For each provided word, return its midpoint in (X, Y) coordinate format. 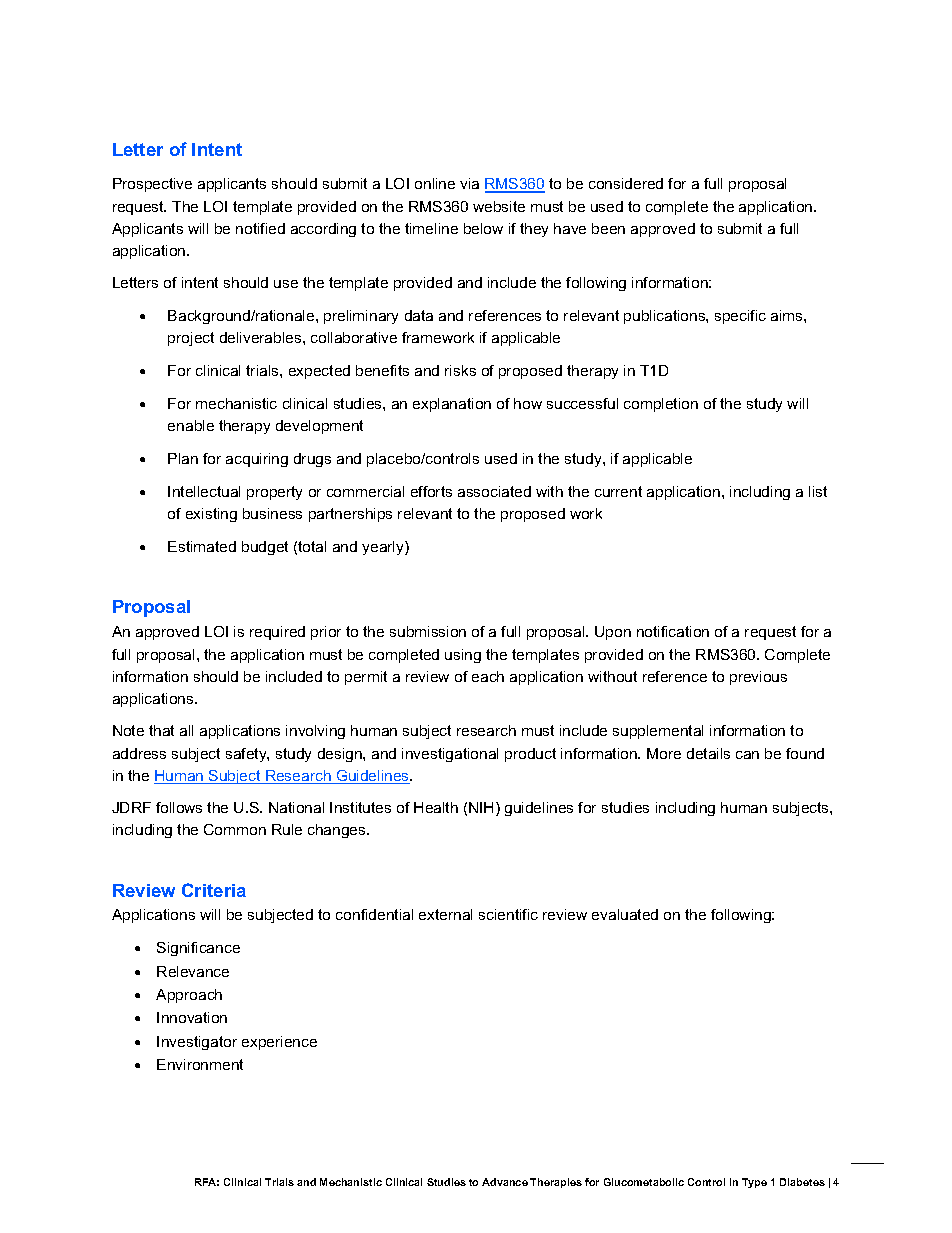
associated (494, 491)
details (708, 753)
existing (211, 515)
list (818, 491)
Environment (200, 1064)
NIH (481, 807)
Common (235, 829)
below (483, 228)
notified (260, 228)
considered (626, 183)
